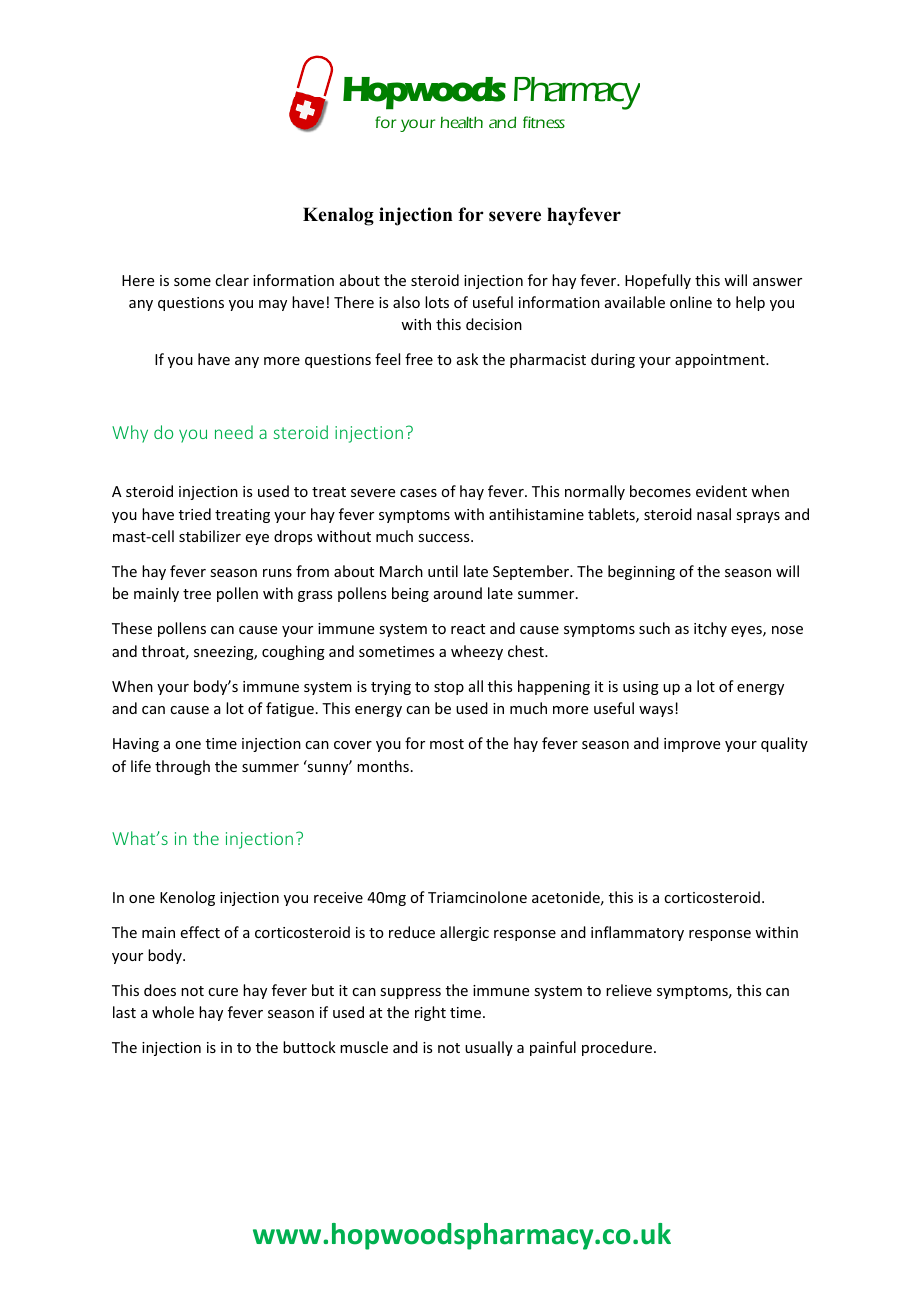  Describe the element at coordinates (232, 280) in the screenshot. I see `clear` at that location.
